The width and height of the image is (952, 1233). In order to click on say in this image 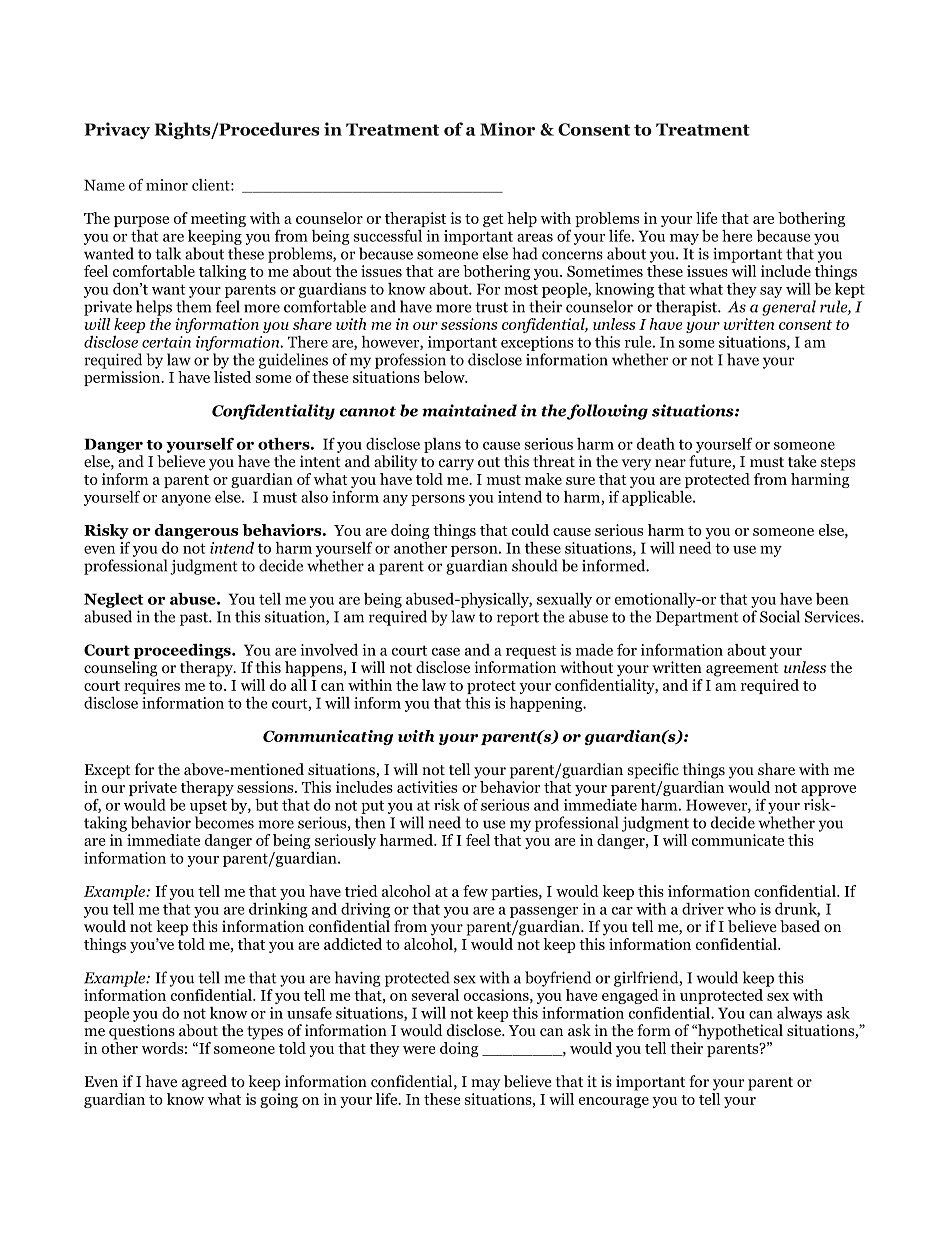, I will do `click(771, 292)`.
